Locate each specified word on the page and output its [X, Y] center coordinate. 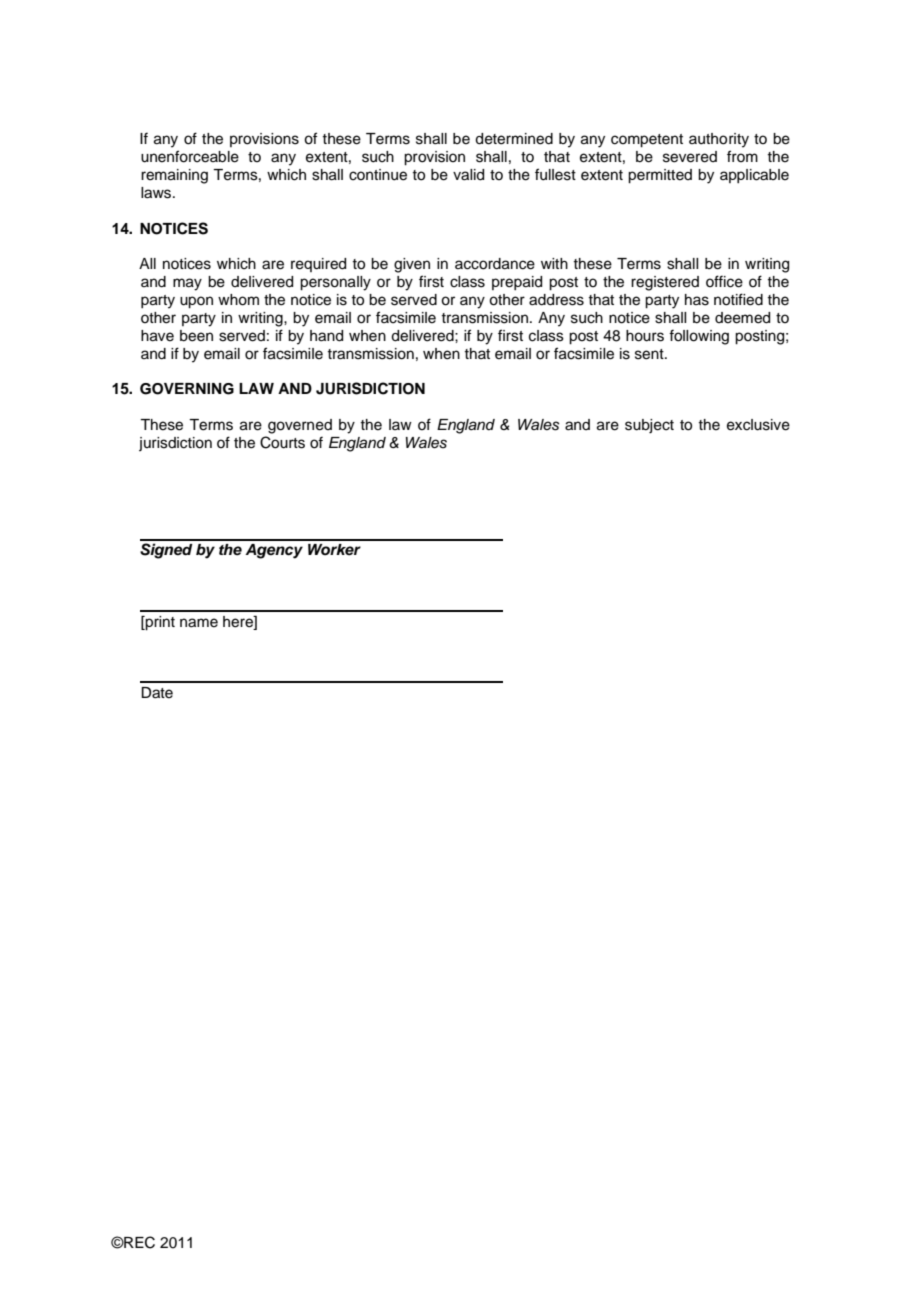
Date [157, 693]
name [199, 623]
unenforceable [190, 156]
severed [690, 157]
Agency [274, 551]
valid [468, 175]
